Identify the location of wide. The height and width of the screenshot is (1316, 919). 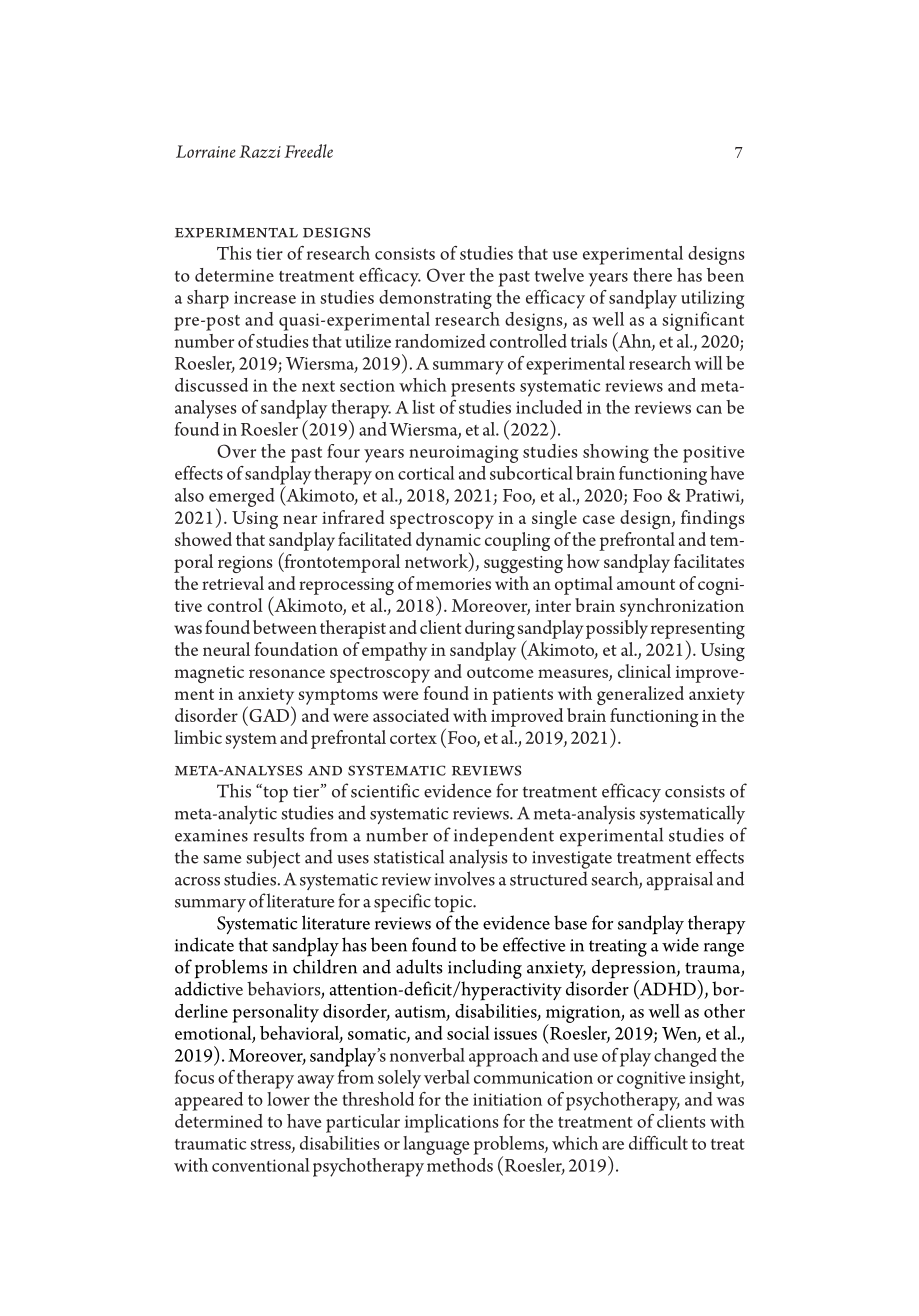
(680, 944).
